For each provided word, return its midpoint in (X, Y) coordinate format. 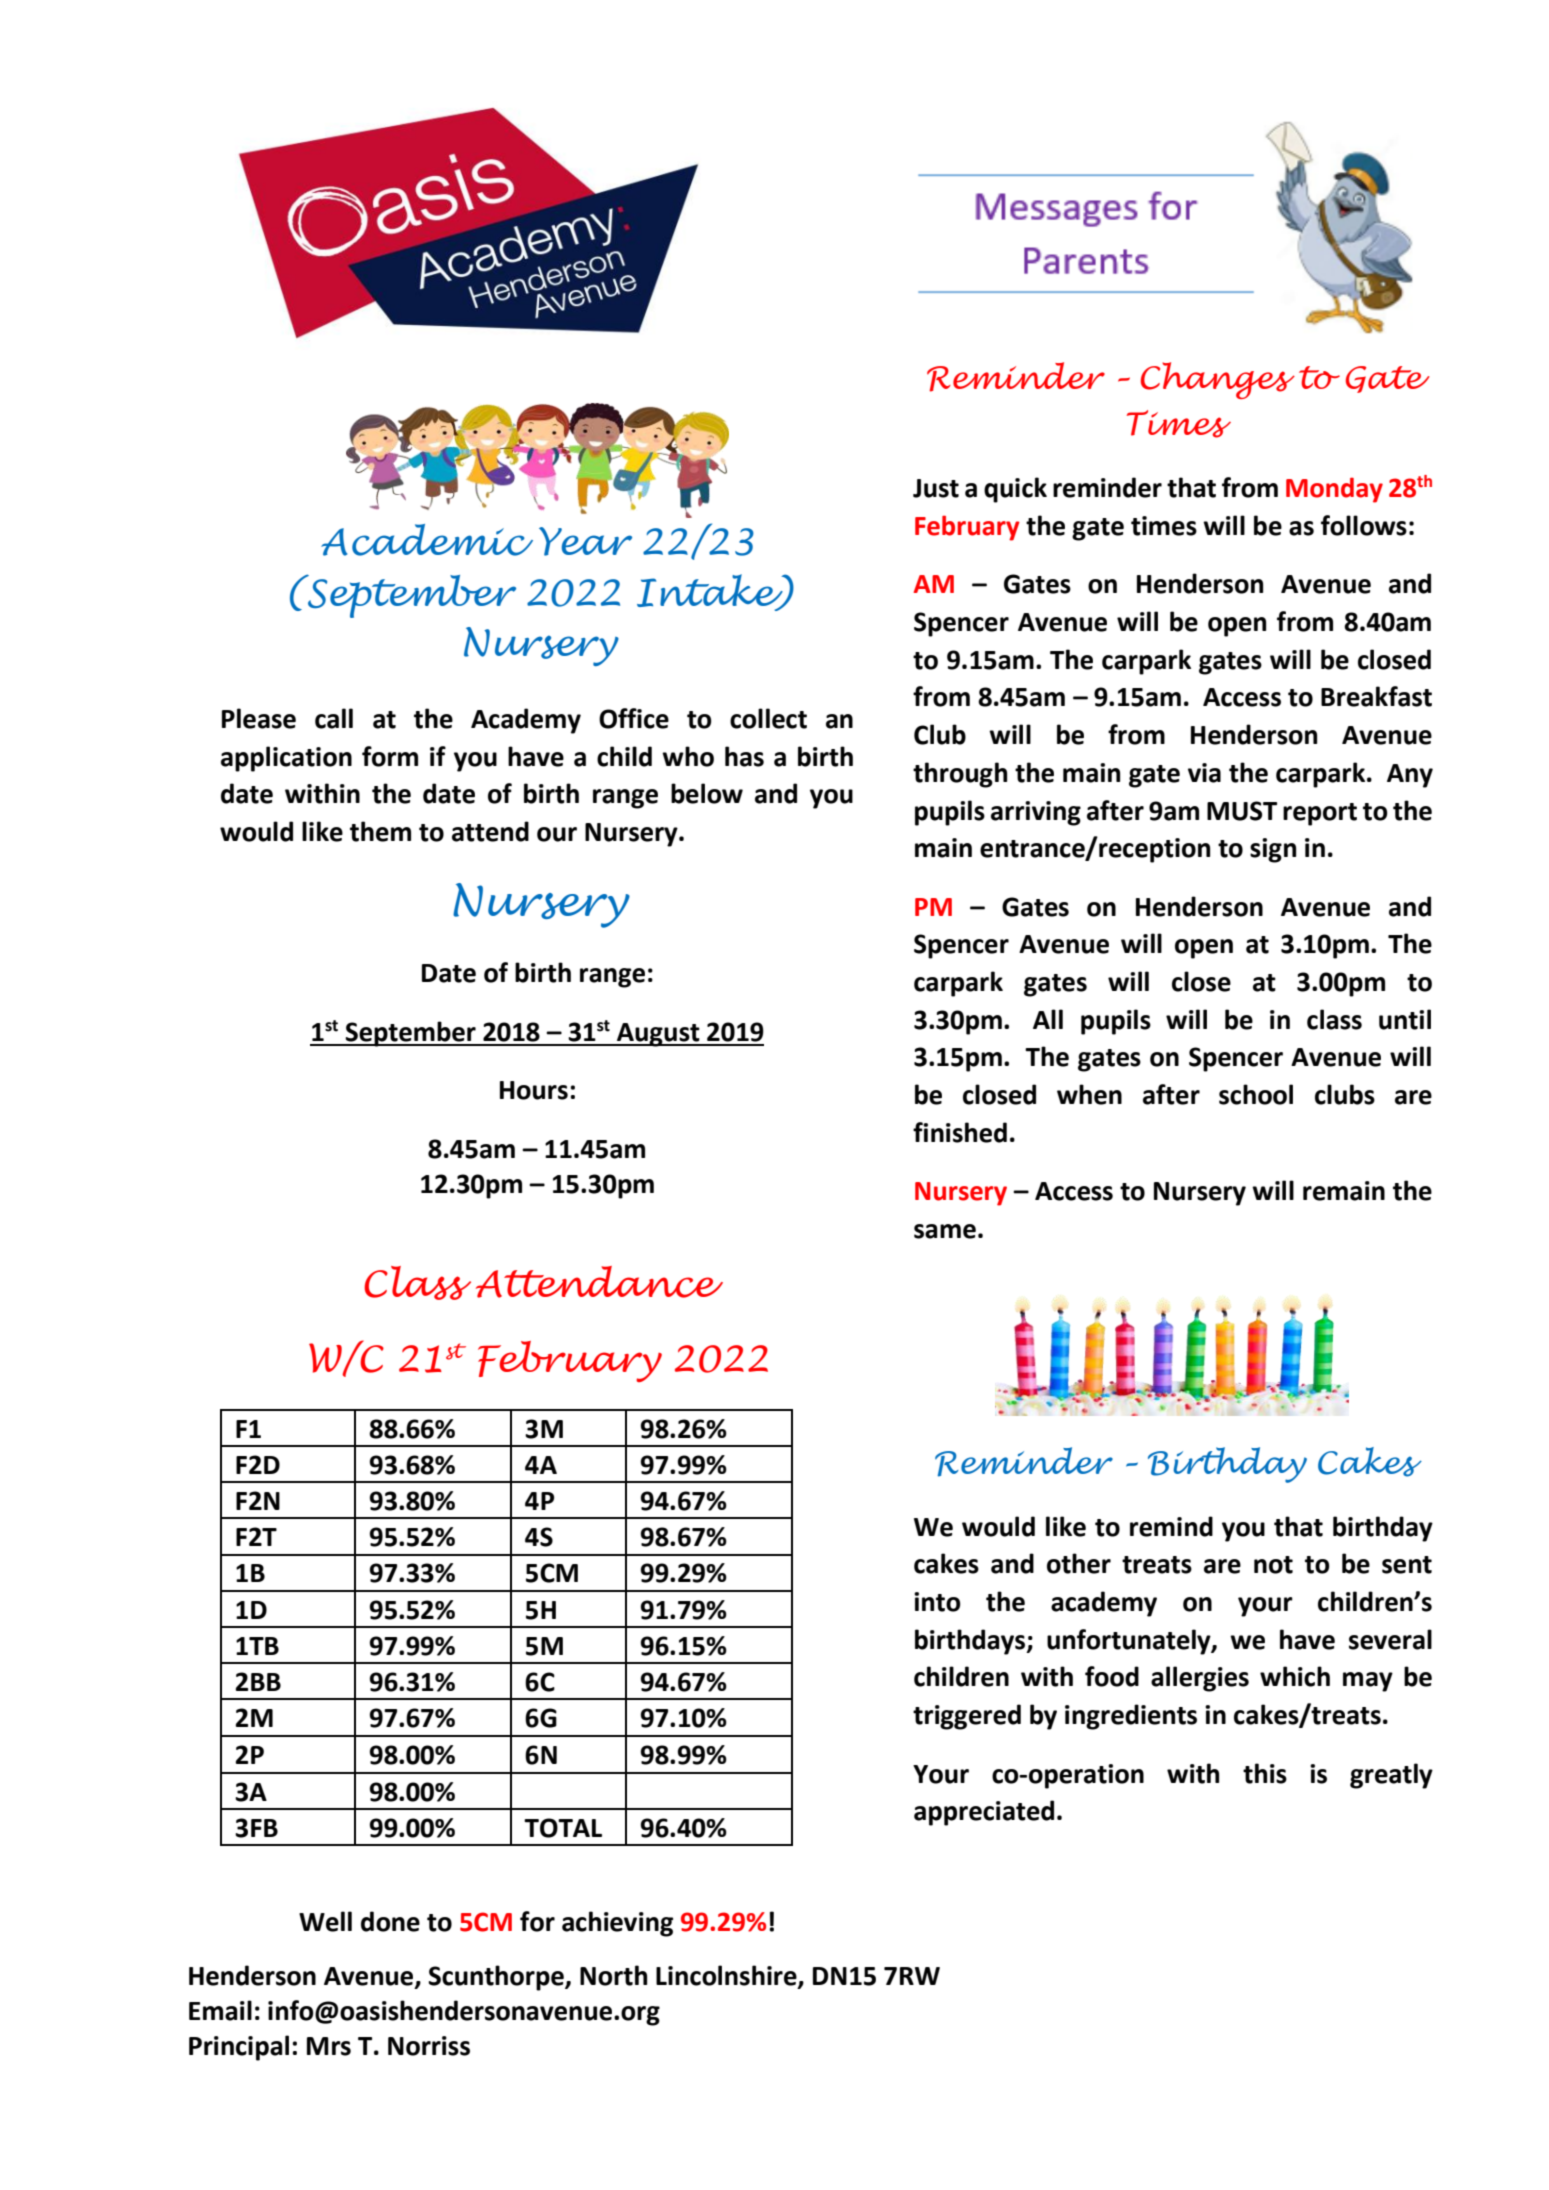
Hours (534, 1090)
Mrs (329, 2046)
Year (585, 541)
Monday (1334, 490)
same (945, 1231)
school (1256, 1094)
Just (936, 488)
